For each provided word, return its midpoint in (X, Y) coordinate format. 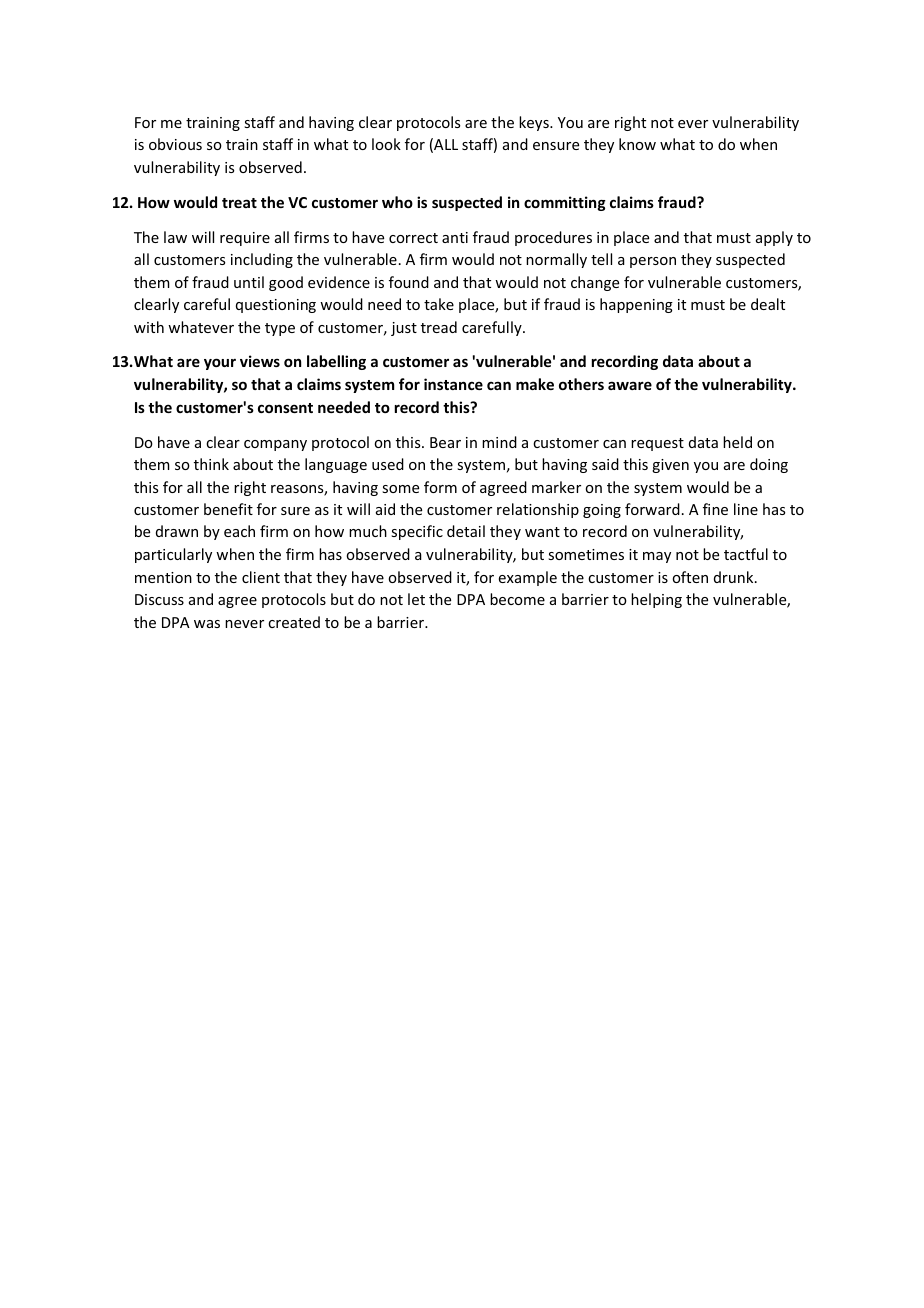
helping (656, 600)
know (637, 144)
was (207, 624)
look (386, 144)
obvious (175, 144)
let (416, 599)
